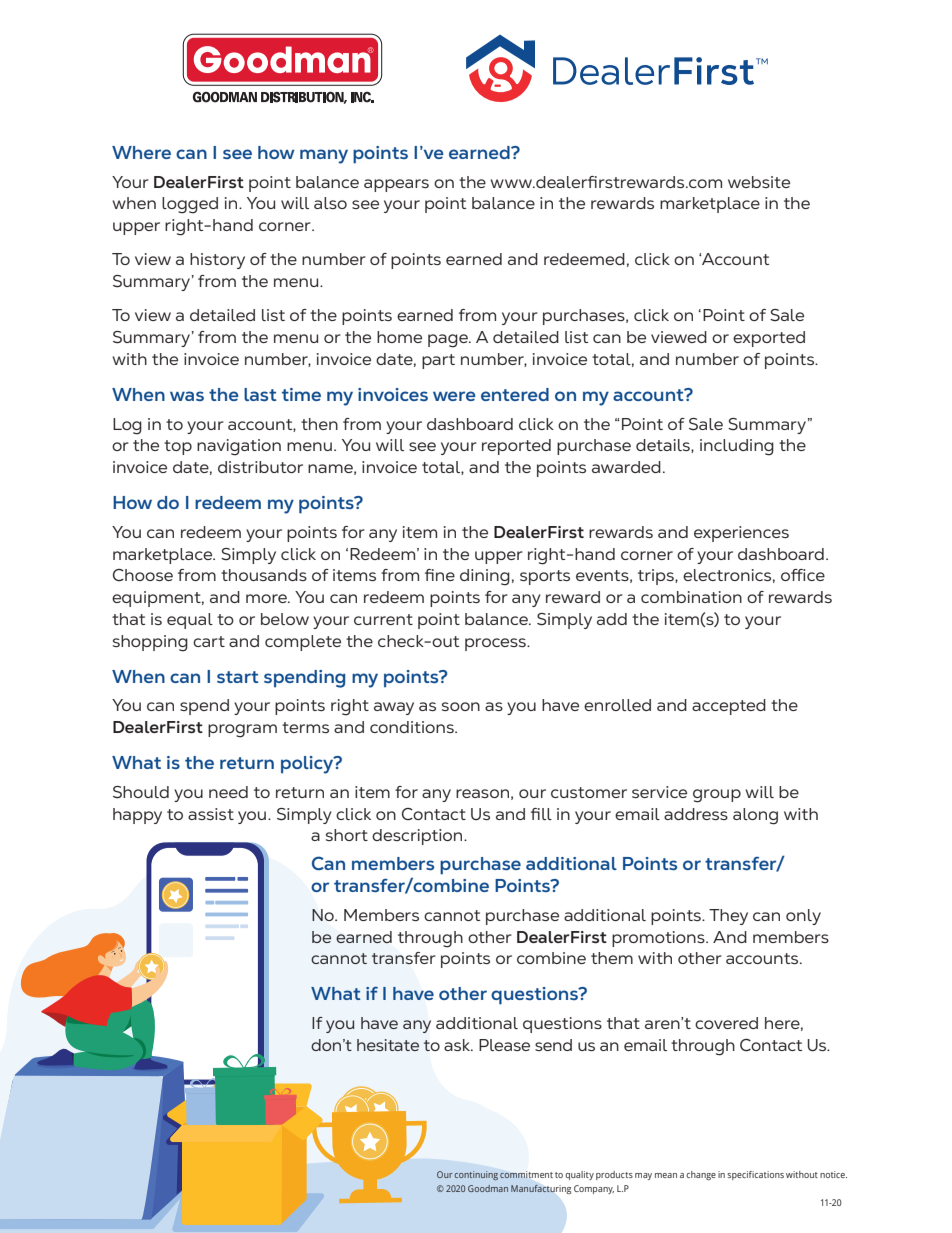  Describe the element at coordinates (759, 182) in the screenshot. I see `website` at that location.
